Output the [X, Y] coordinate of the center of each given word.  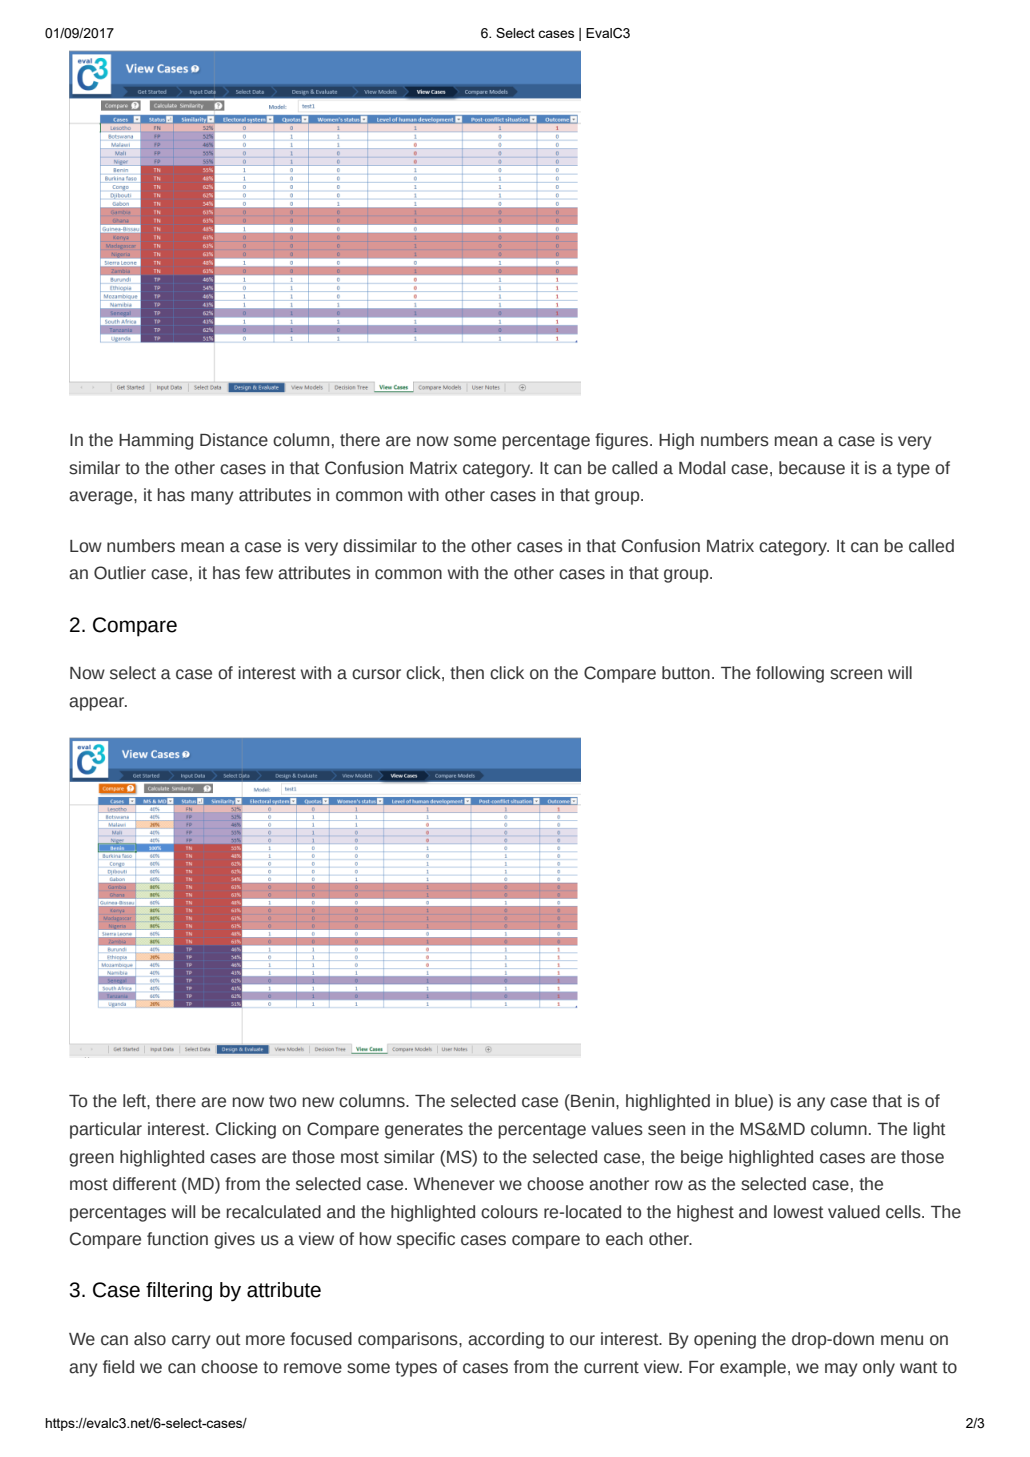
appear [98, 704]
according [506, 1340]
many [212, 498]
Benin [593, 1101]
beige [702, 1158]
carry [191, 1342]
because [812, 468]
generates [424, 1131]
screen [856, 674]
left [135, 1101]
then [467, 673]
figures [623, 441]
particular [106, 1130]
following [790, 674]
